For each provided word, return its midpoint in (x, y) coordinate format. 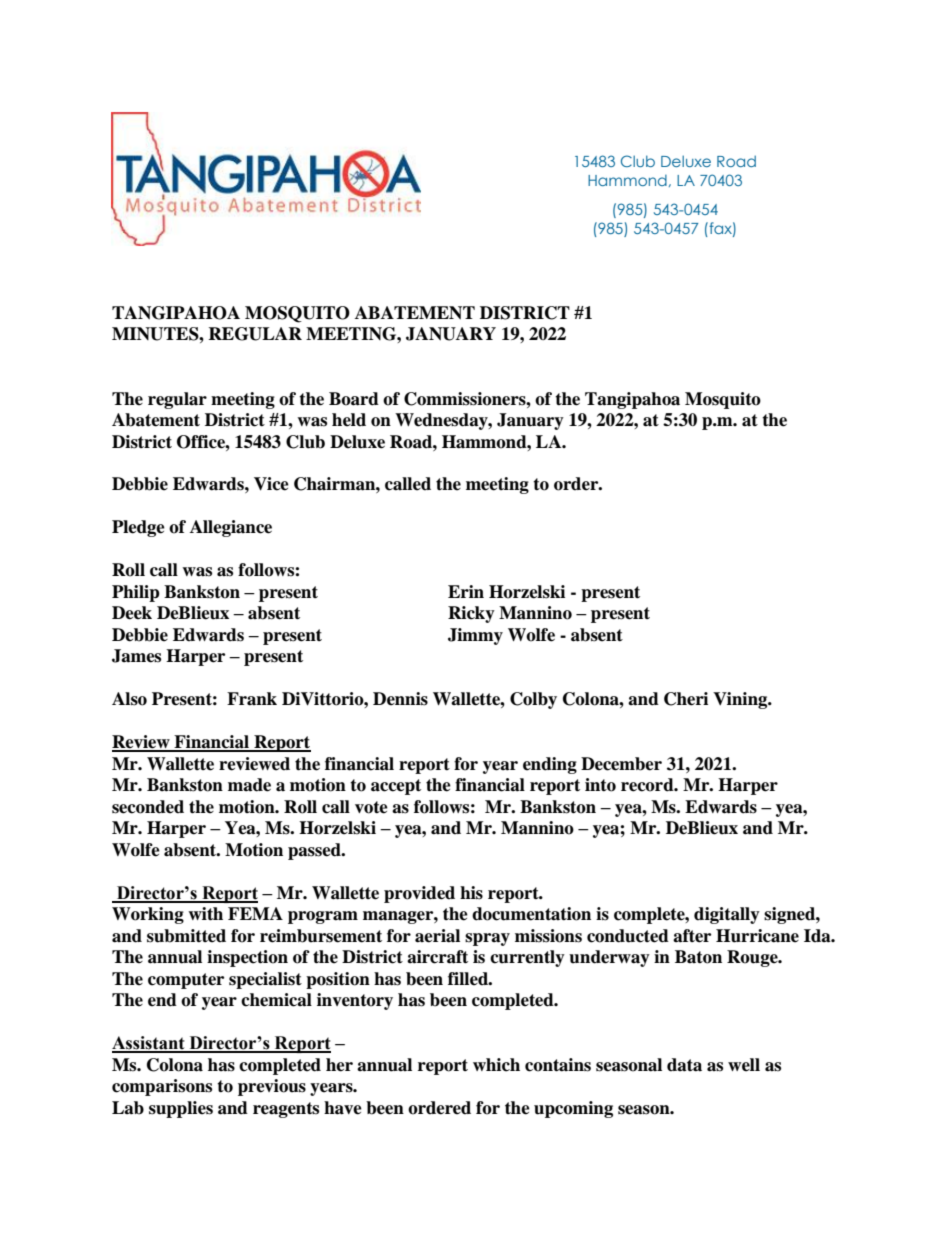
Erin (466, 591)
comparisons (162, 1087)
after (692, 936)
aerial (437, 936)
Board (354, 399)
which (496, 1065)
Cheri (686, 699)
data (684, 1065)
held (349, 420)
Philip (136, 593)
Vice (271, 484)
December (621, 764)
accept (396, 787)
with (205, 914)
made (249, 785)
